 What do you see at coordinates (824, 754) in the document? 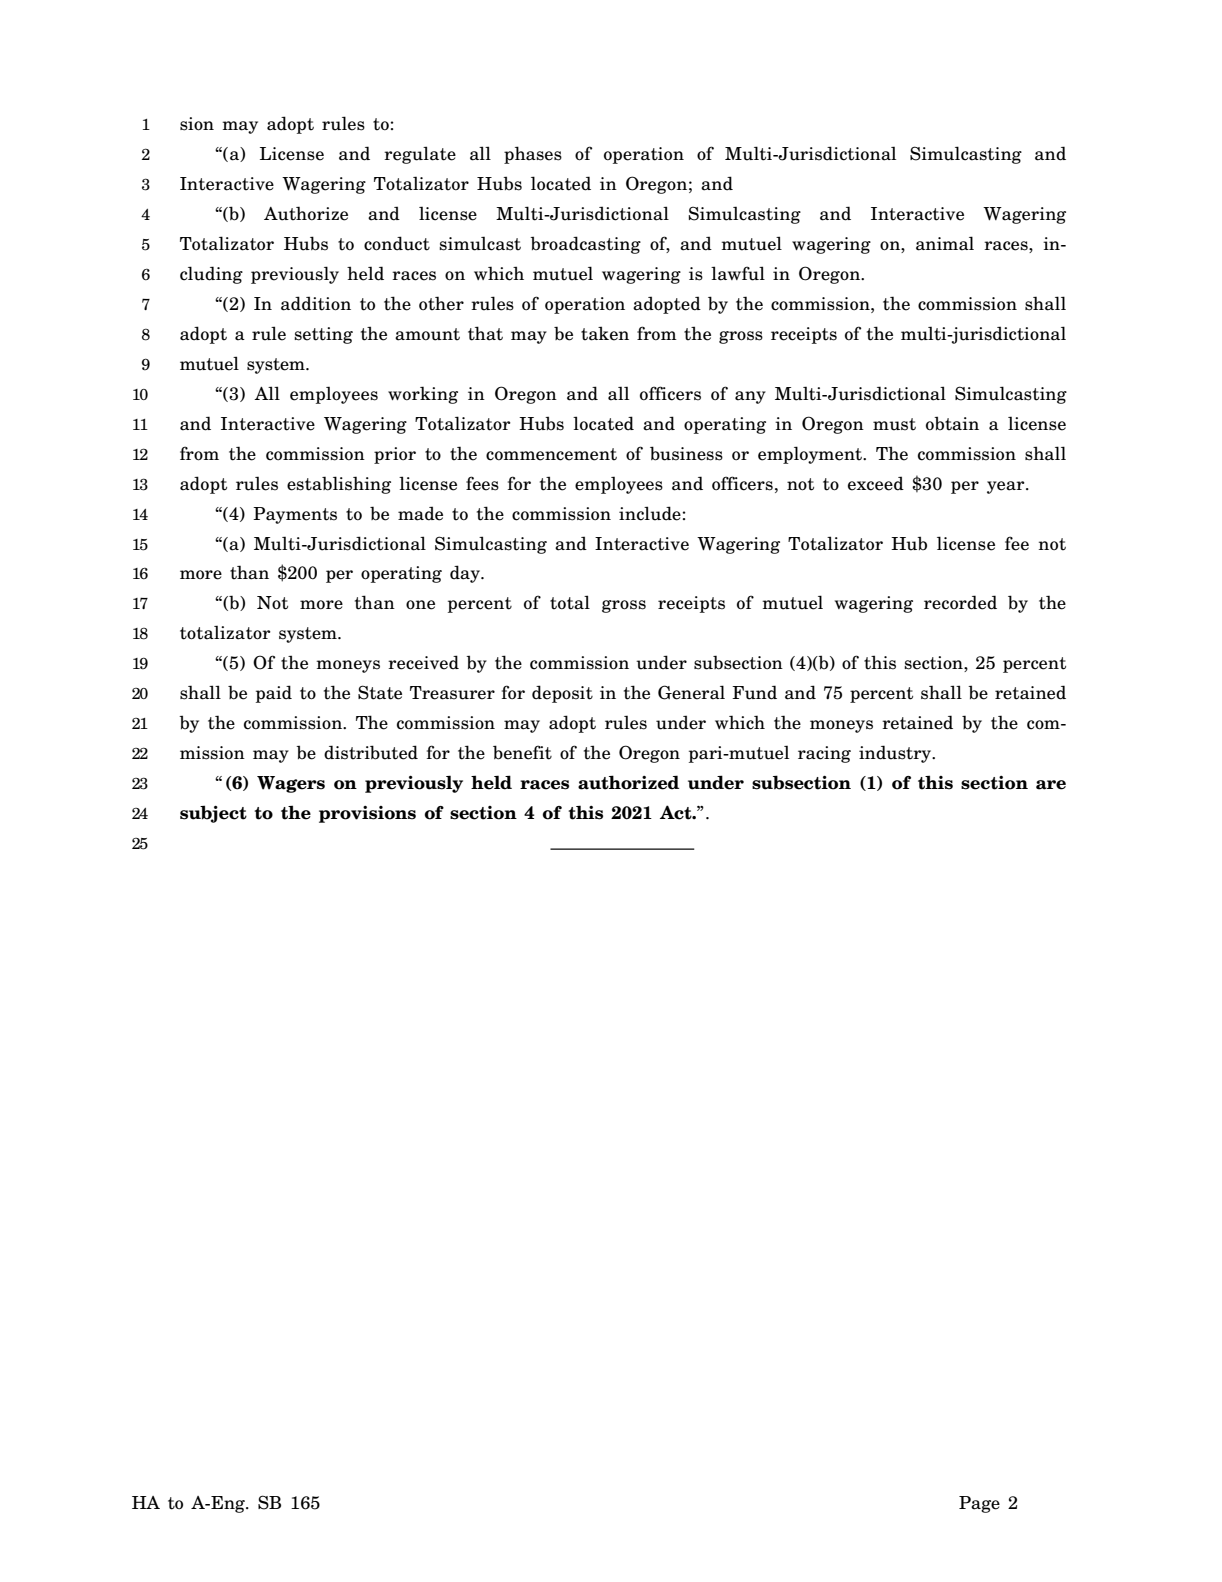
I see `racing` at bounding box center [824, 754].
